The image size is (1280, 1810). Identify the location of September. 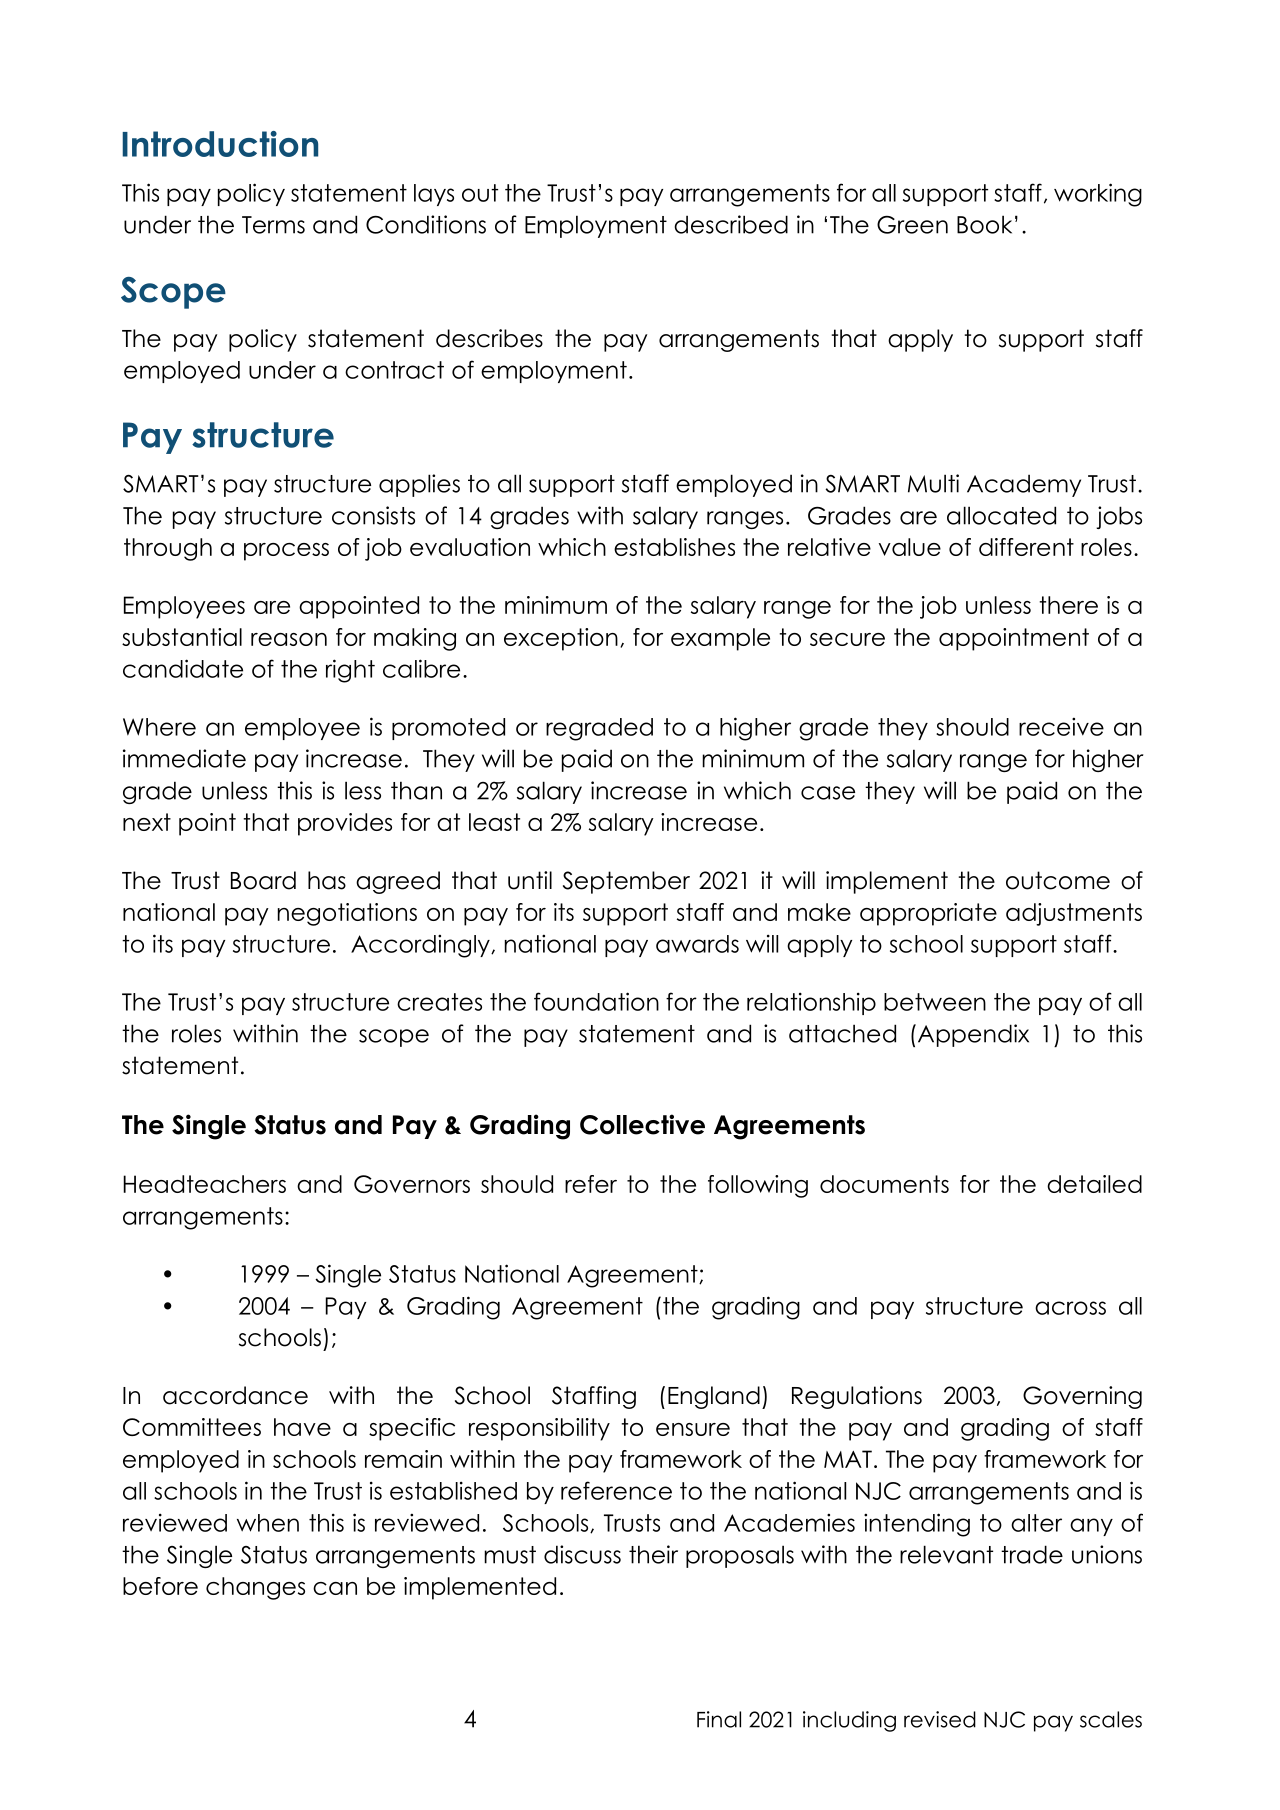
(626, 882).
